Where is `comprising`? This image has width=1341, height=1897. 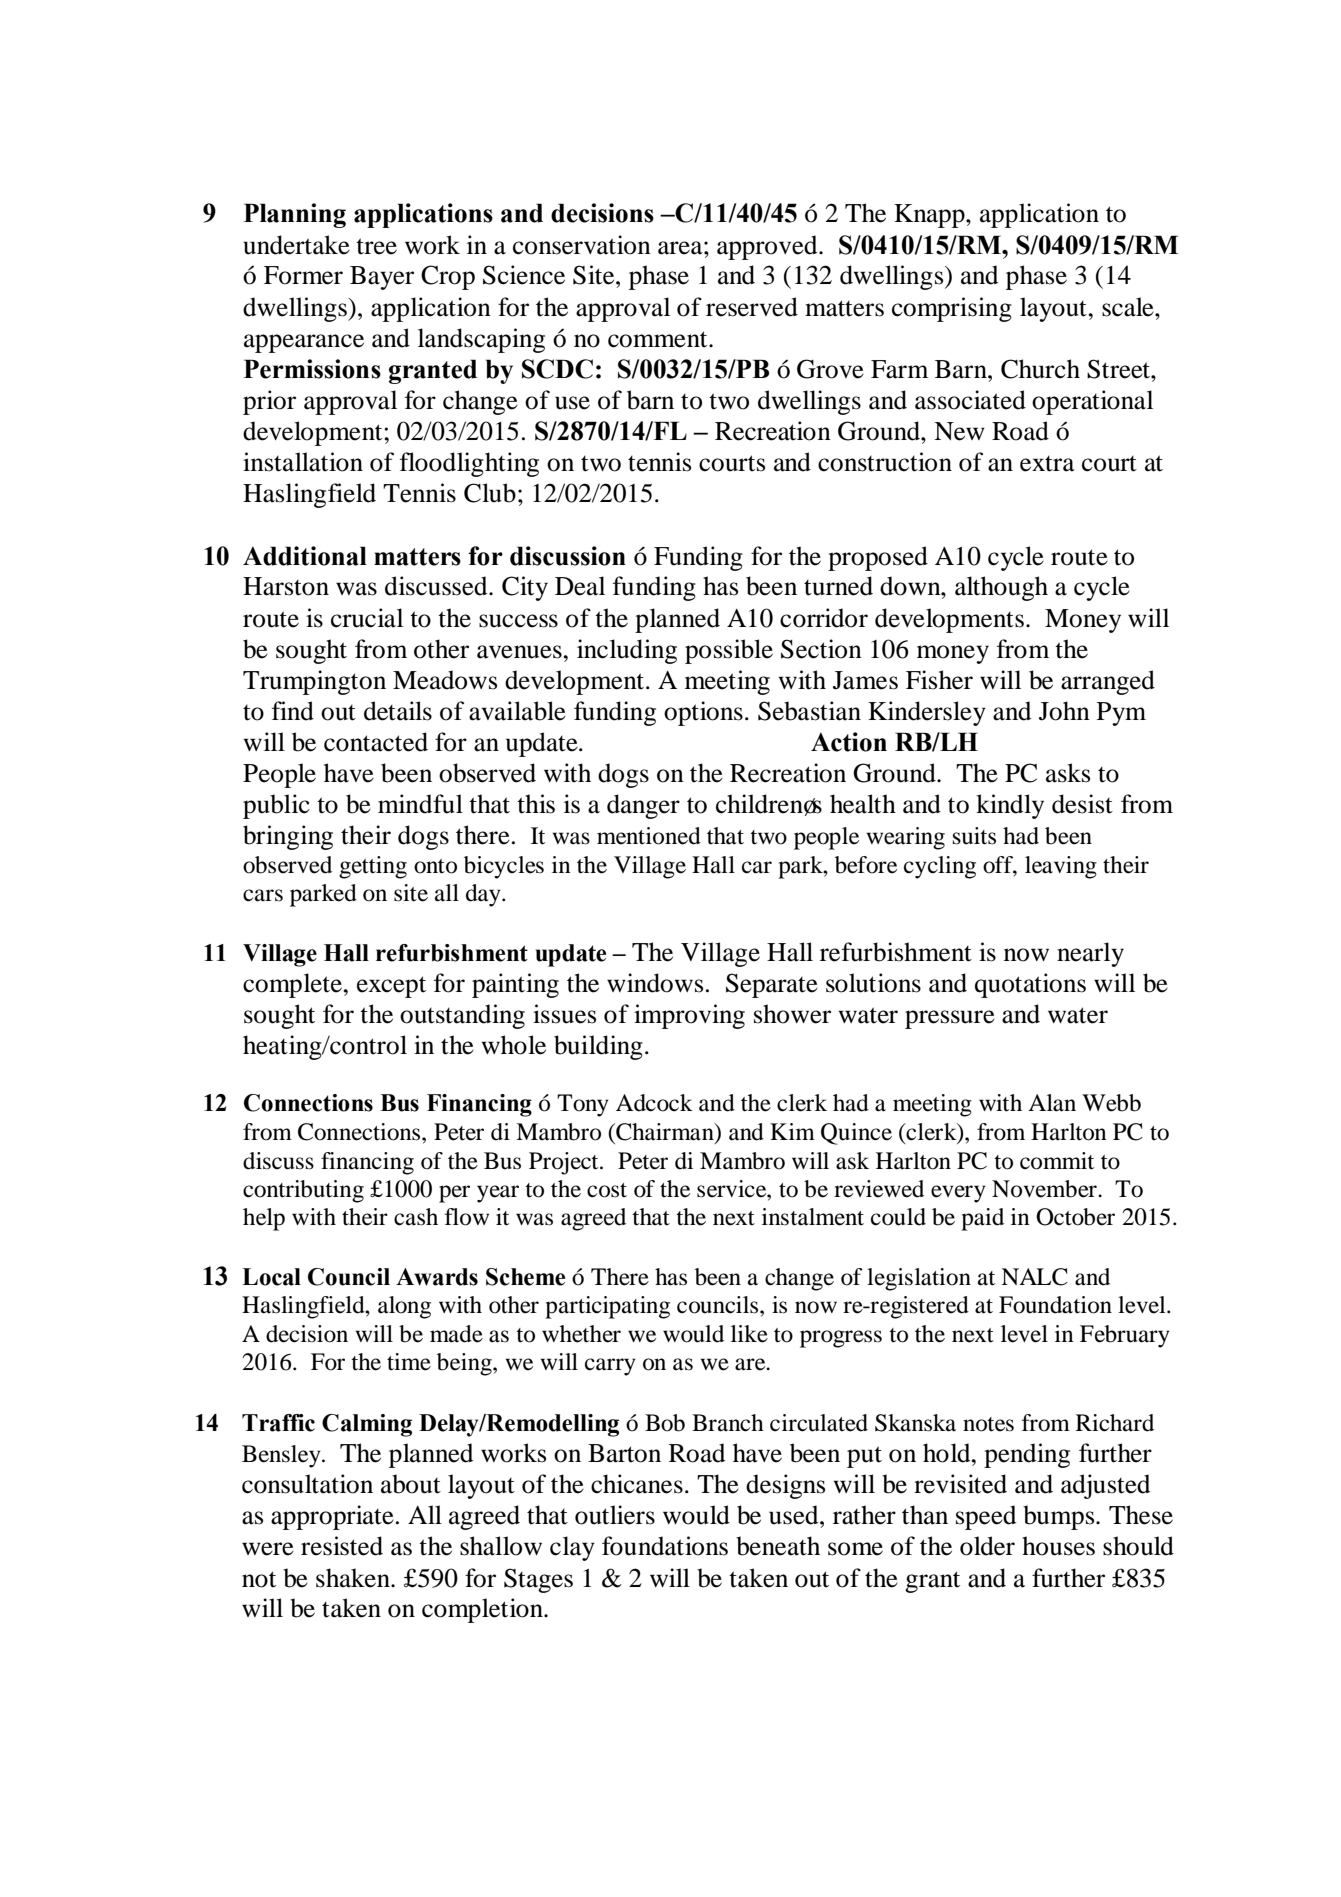 comprising is located at coordinates (952, 309).
